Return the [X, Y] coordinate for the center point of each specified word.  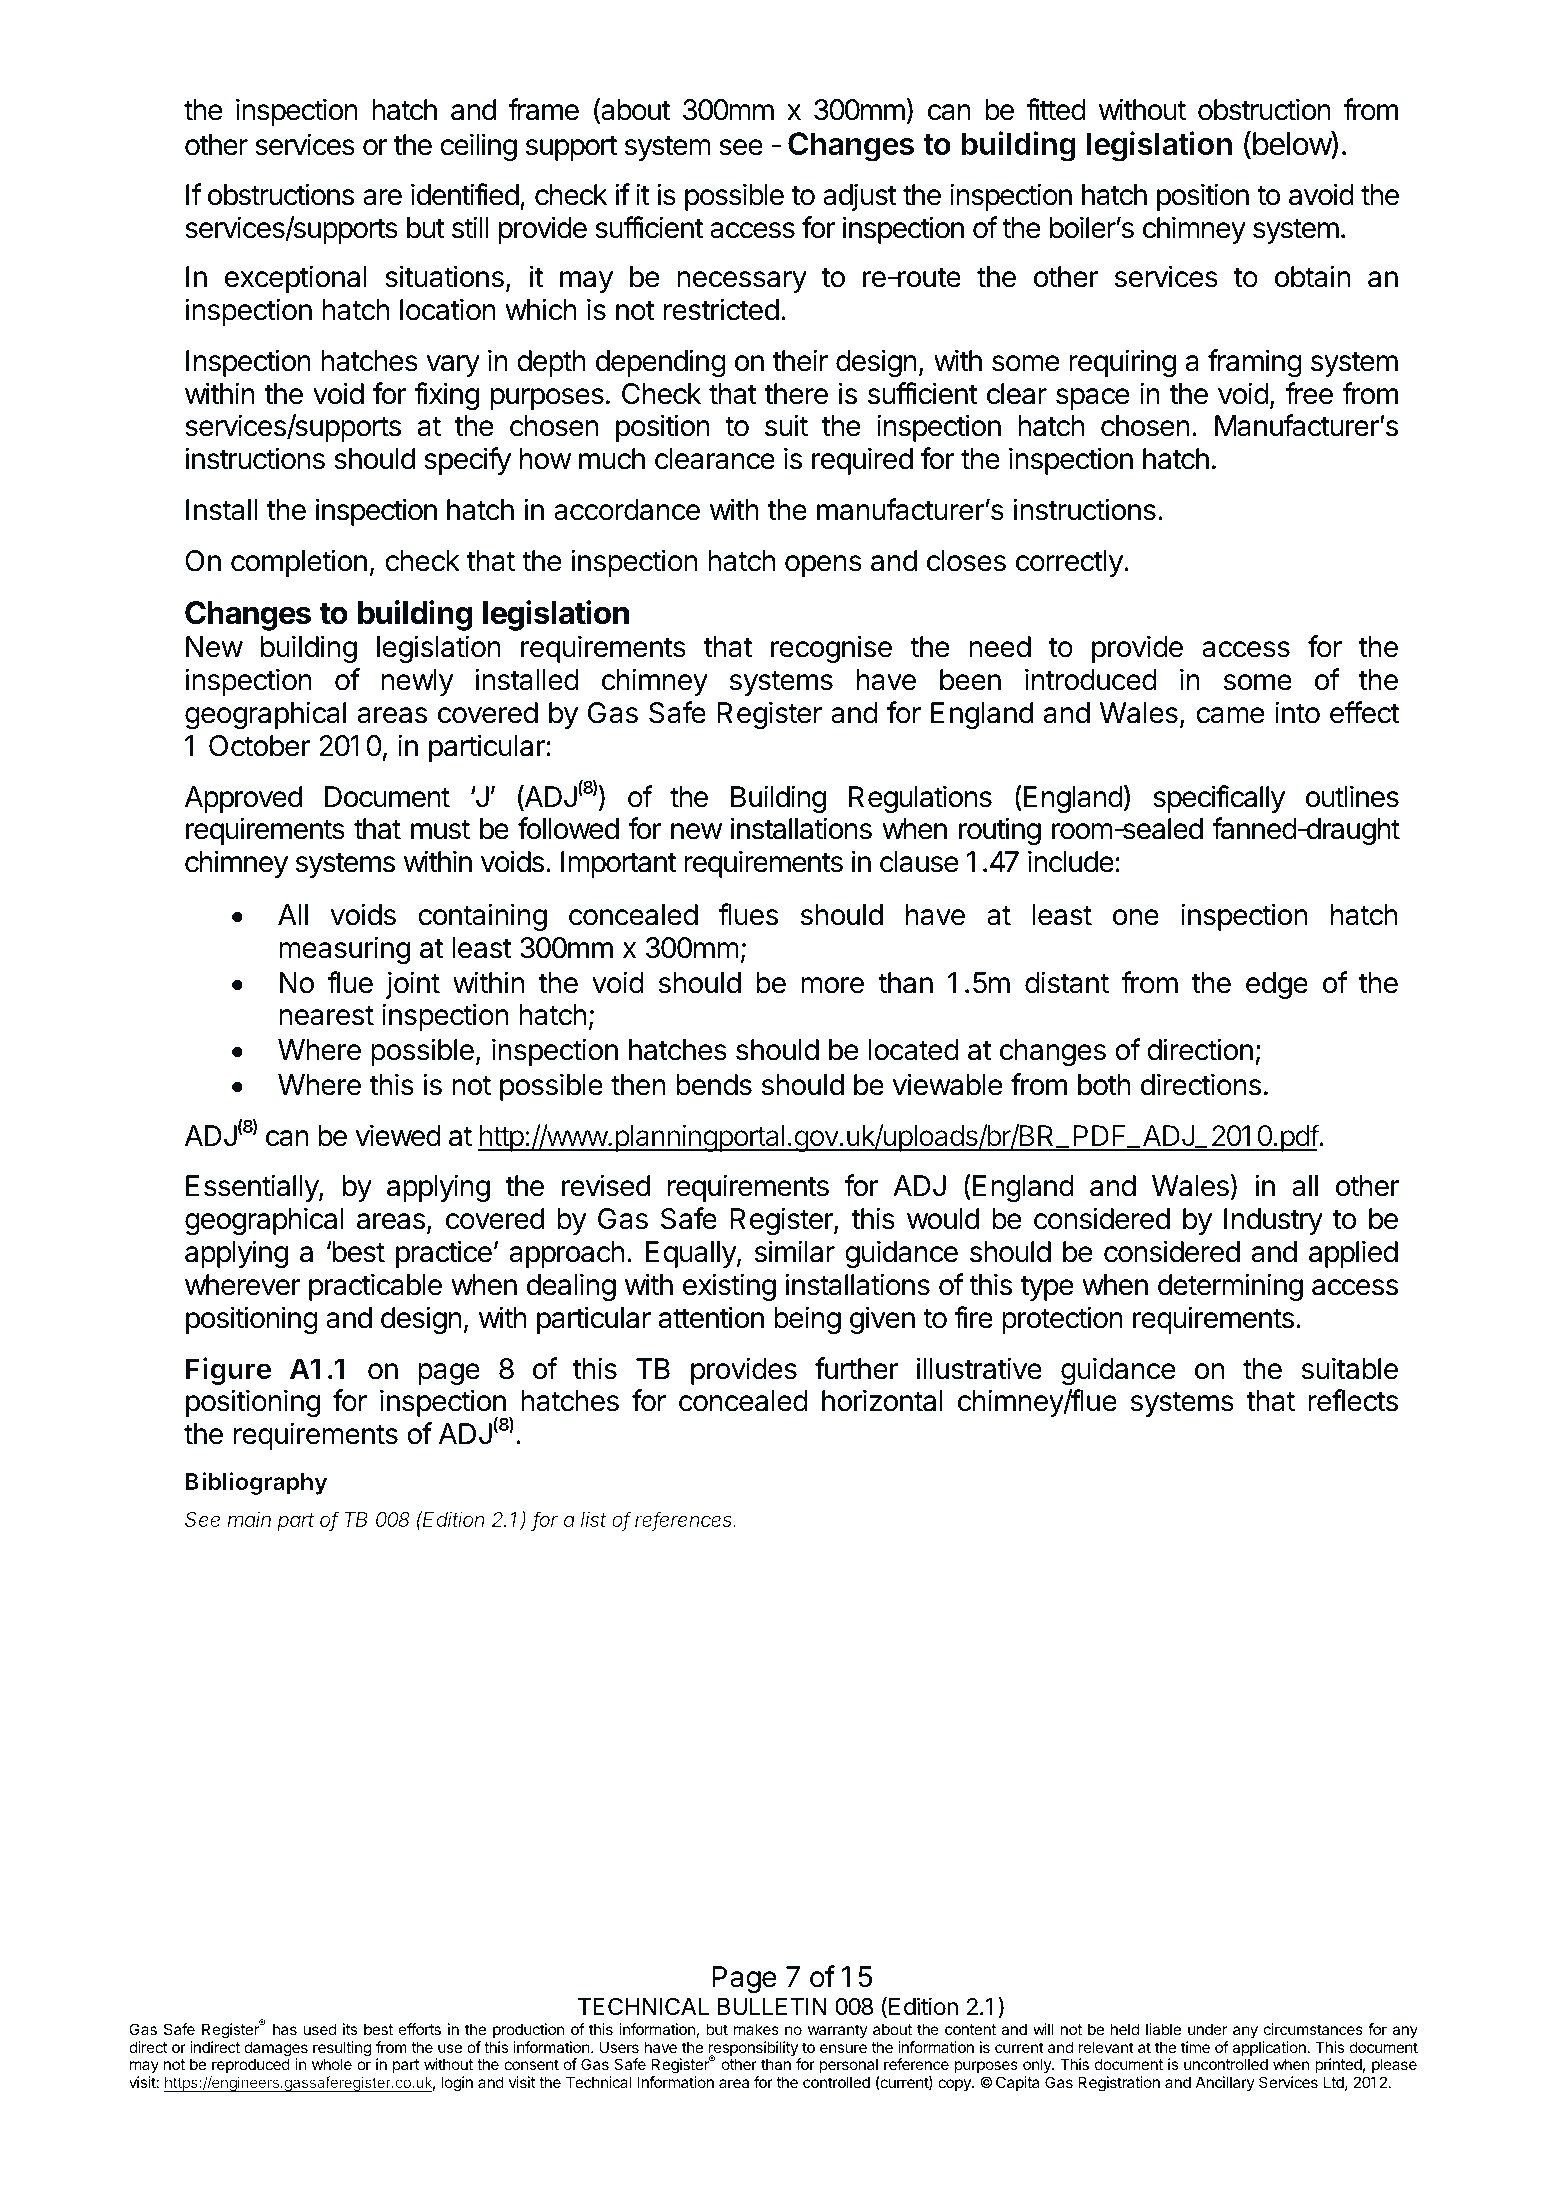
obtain [1312, 276]
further [856, 1368]
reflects [1353, 1400]
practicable [375, 1287]
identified [465, 194]
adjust [860, 197]
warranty [838, 2031]
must [440, 829]
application [1269, 2050]
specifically [1219, 799]
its [350, 2029]
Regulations [920, 799]
